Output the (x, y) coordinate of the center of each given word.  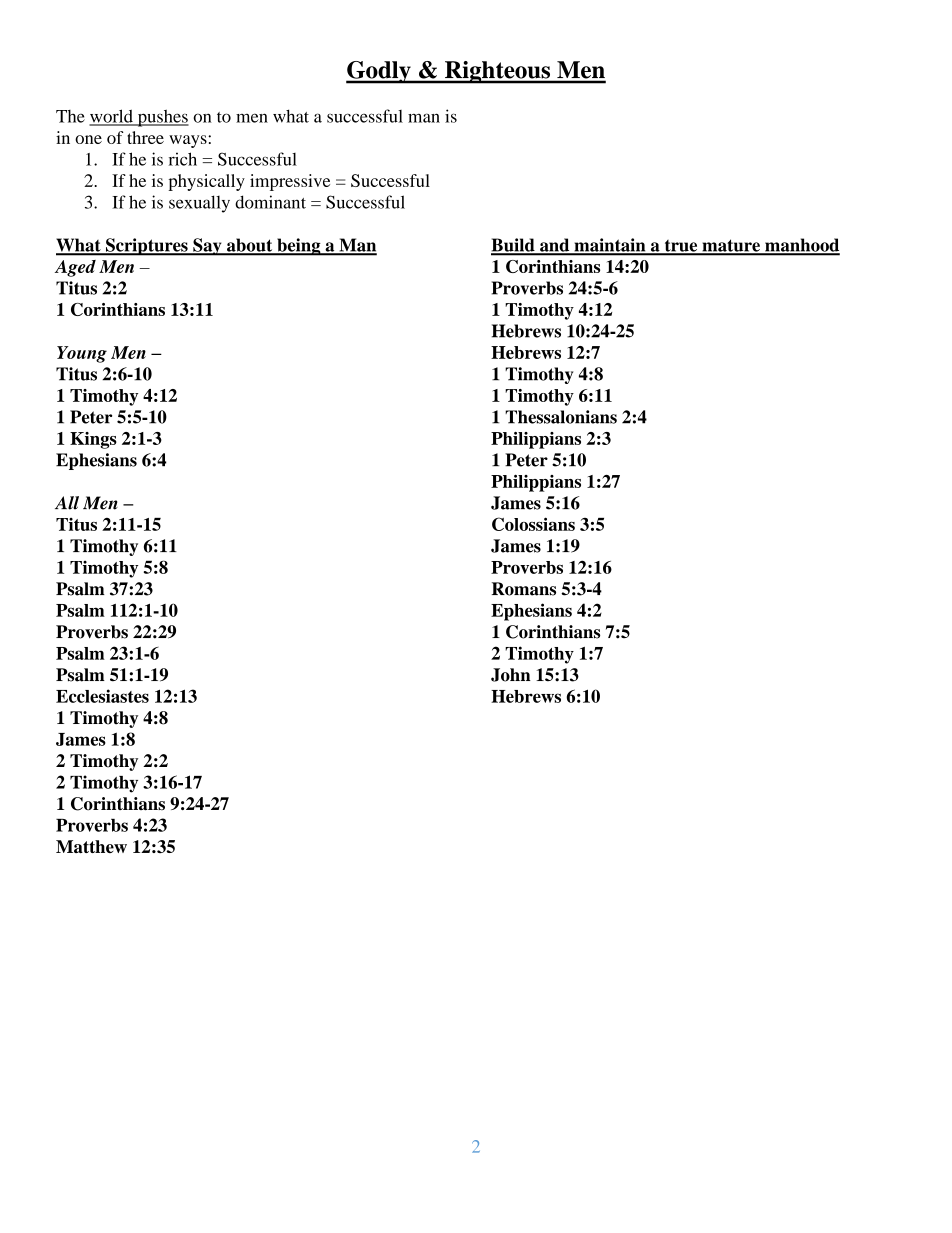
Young (82, 354)
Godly (379, 72)
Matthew (91, 846)
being (299, 247)
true (681, 247)
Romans (524, 589)
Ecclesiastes (102, 696)
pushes (162, 118)
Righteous (498, 72)
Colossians (533, 524)
